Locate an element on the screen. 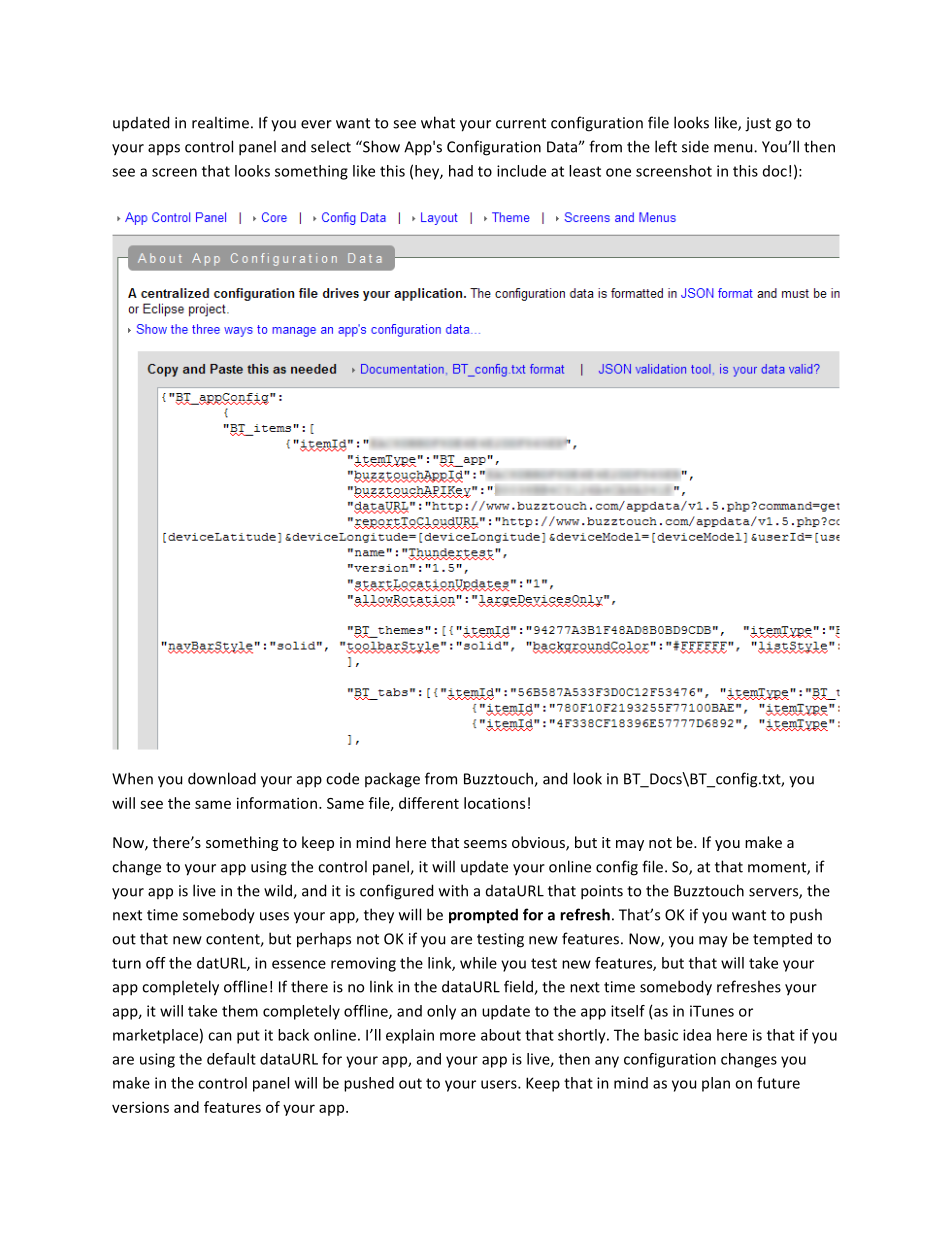  apps is located at coordinates (164, 149).
